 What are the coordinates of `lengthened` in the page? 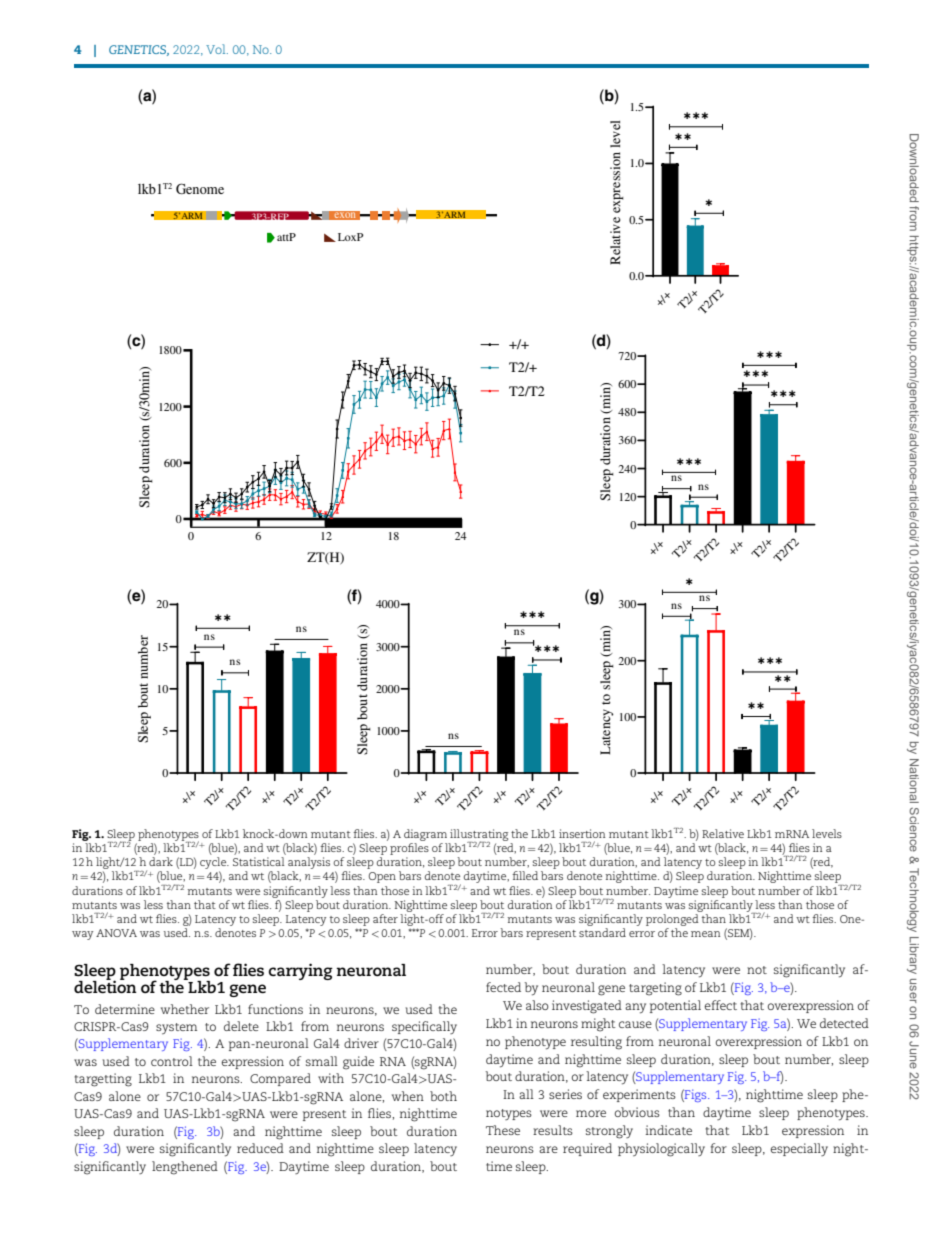 It's located at (185, 1168).
